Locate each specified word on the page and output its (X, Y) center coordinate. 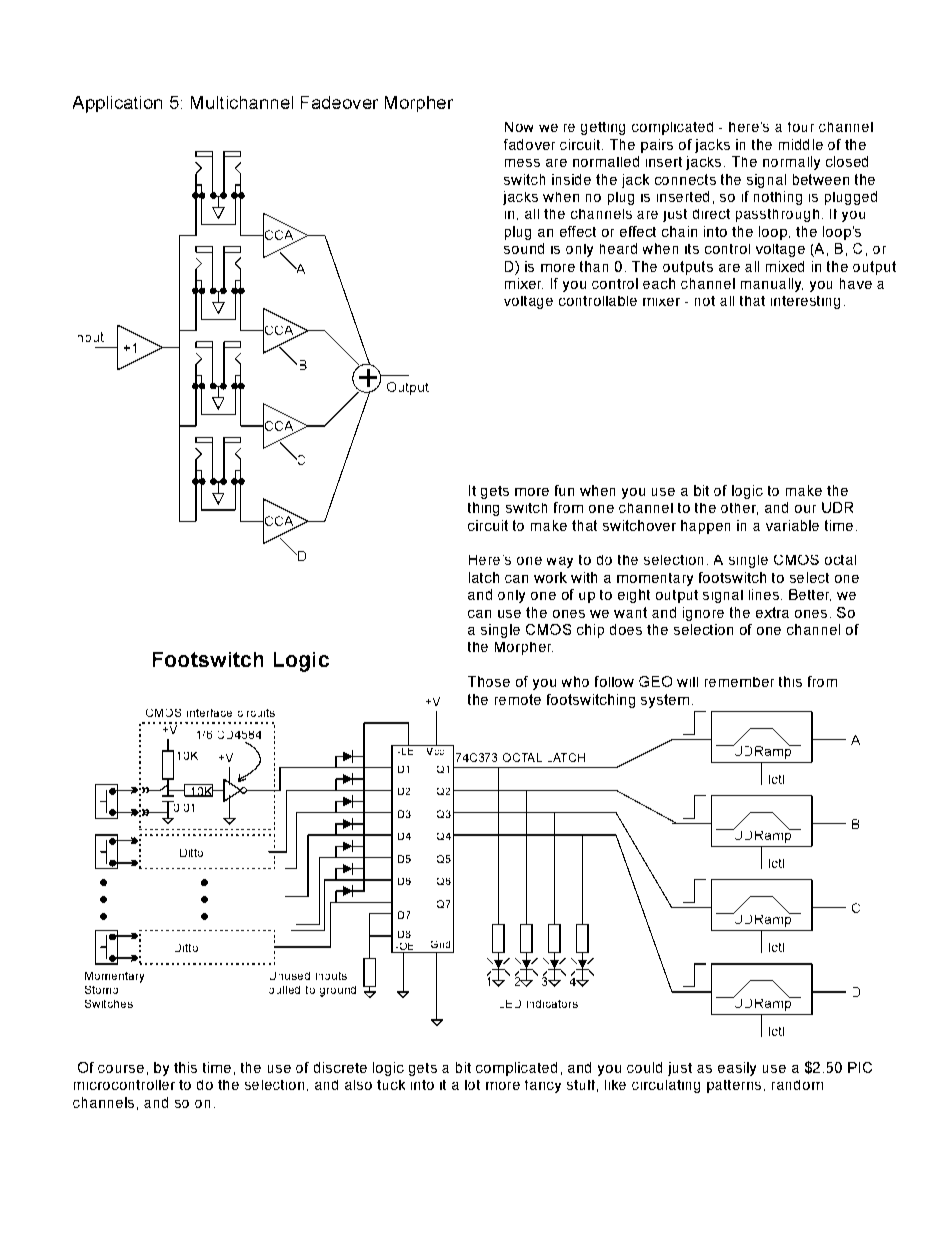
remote (518, 699)
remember (739, 682)
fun (564, 490)
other (739, 509)
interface (209, 713)
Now (519, 127)
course (121, 1069)
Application (117, 104)
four (801, 127)
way (560, 562)
